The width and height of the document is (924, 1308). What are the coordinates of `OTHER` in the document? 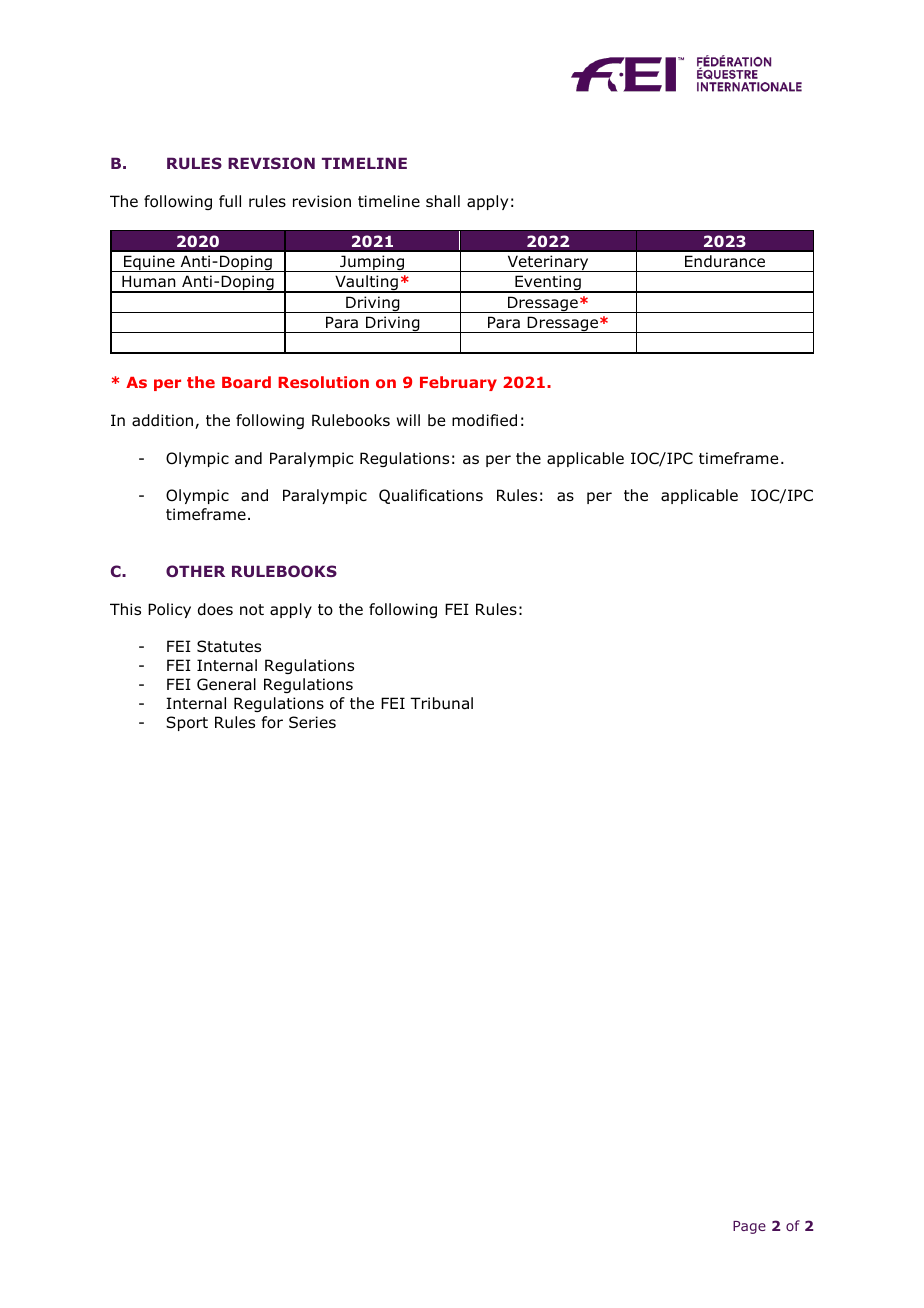 It's located at (195, 571).
